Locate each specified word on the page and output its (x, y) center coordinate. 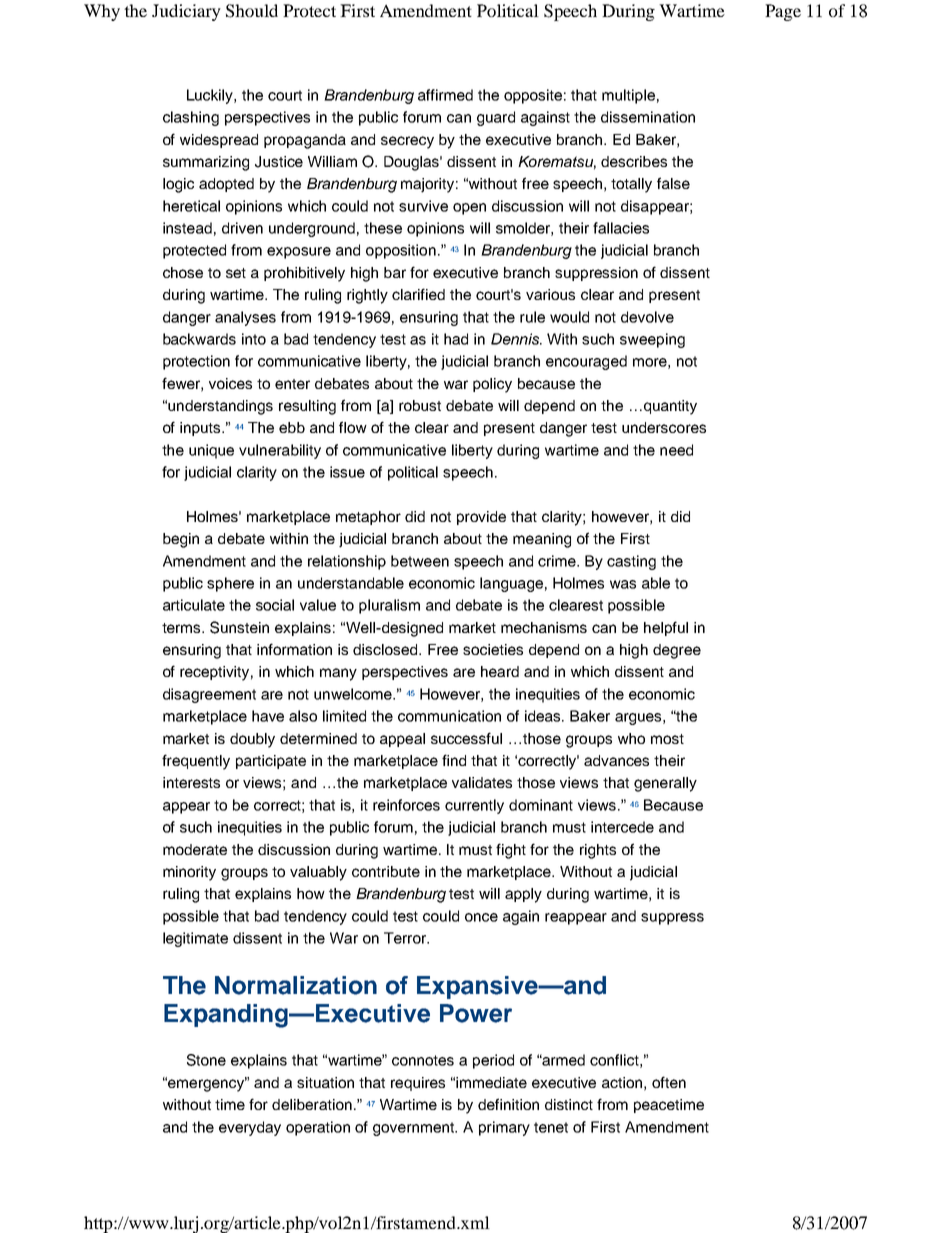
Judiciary (186, 12)
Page (783, 12)
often (669, 1082)
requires (418, 1084)
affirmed (445, 95)
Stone (206, 1060)
